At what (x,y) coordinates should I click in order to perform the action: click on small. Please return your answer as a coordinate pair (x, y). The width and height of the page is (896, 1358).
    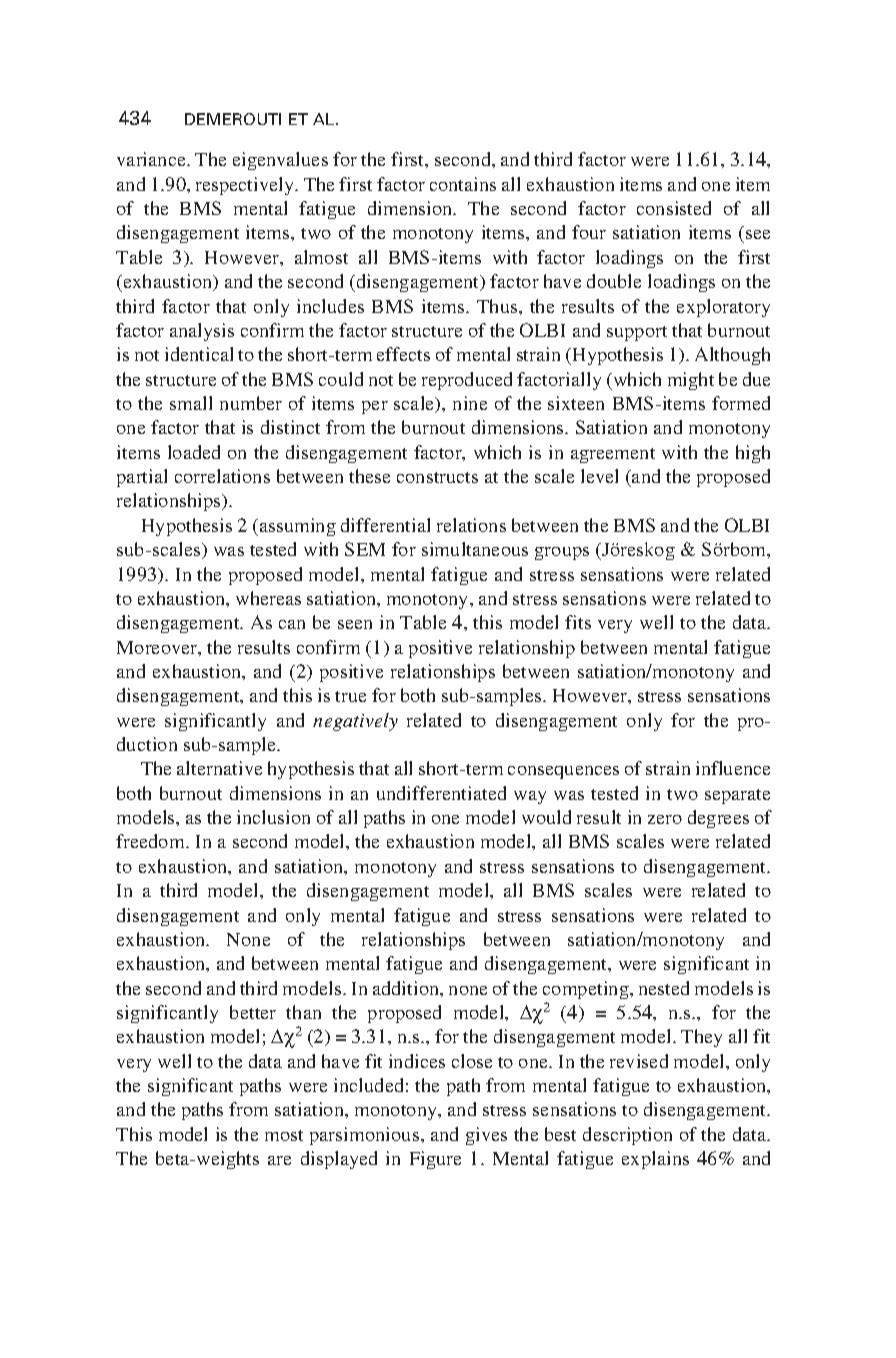
    Looking at the image, I should click on (191, 403).
